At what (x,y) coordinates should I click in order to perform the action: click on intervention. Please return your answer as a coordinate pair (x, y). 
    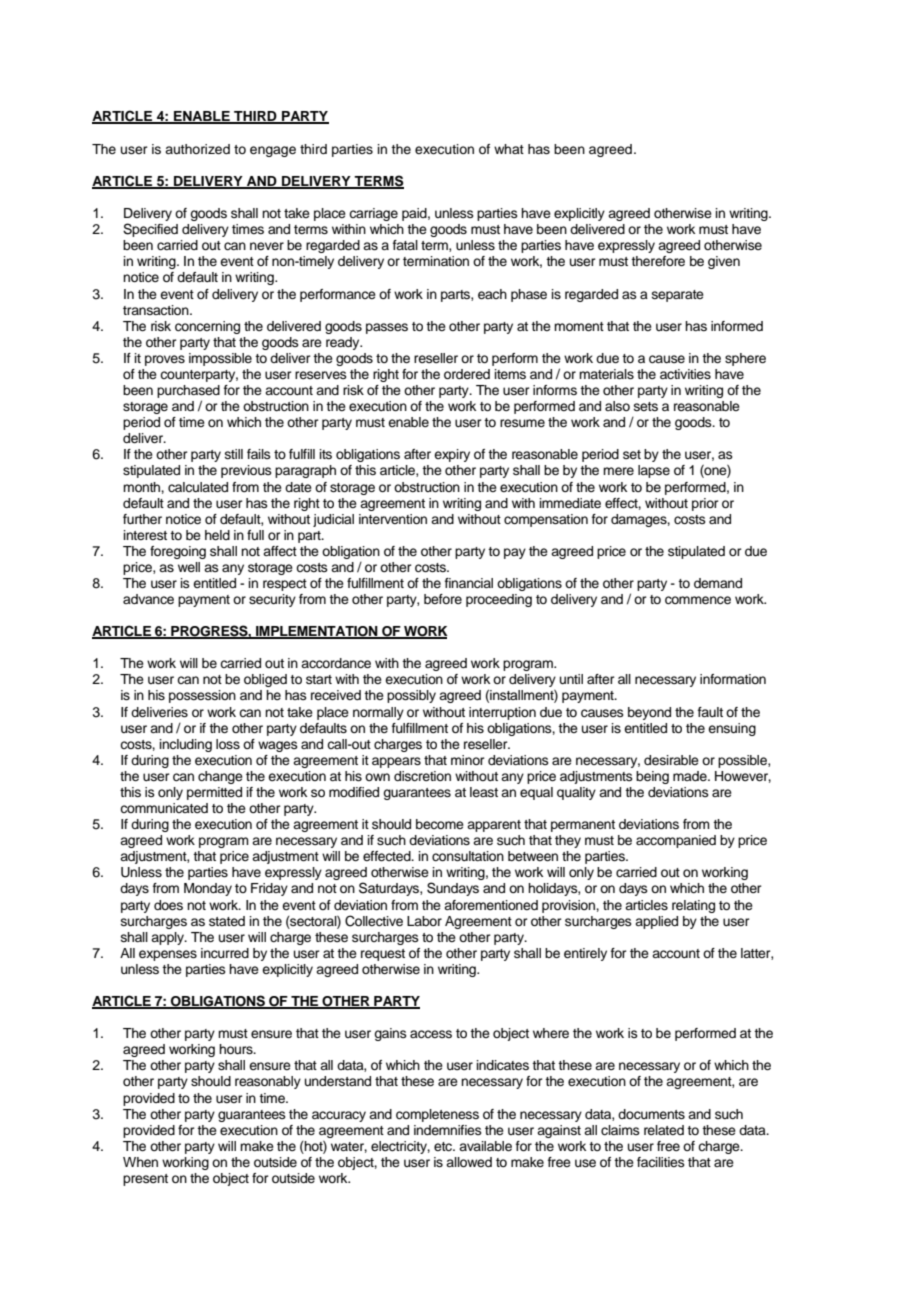
    Looking at the image, I should click on (393, 519).
